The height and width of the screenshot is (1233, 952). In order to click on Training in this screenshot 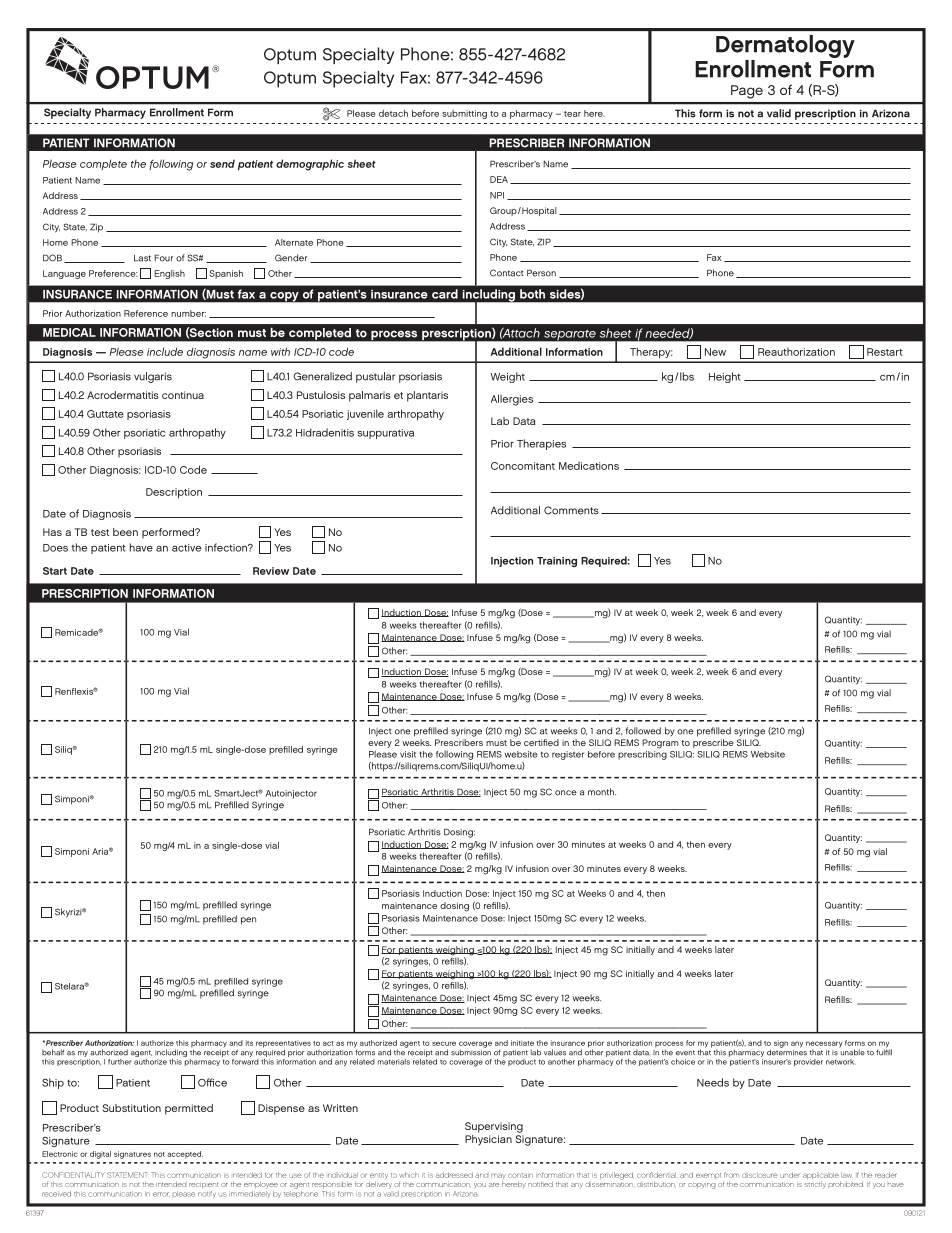, I will do `click(557, 562)`.
